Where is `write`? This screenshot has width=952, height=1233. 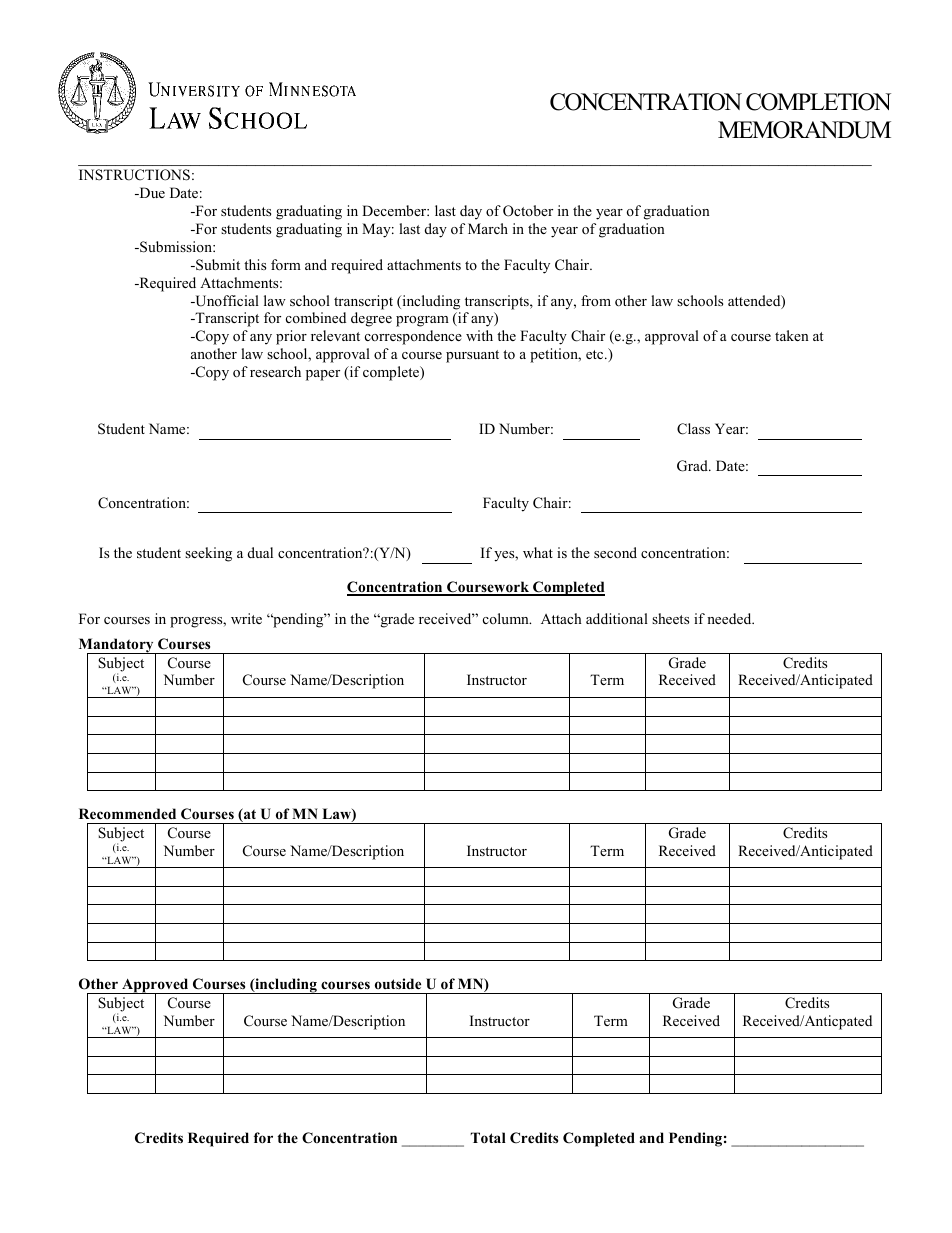
write is located at coordinates (246, 618).
